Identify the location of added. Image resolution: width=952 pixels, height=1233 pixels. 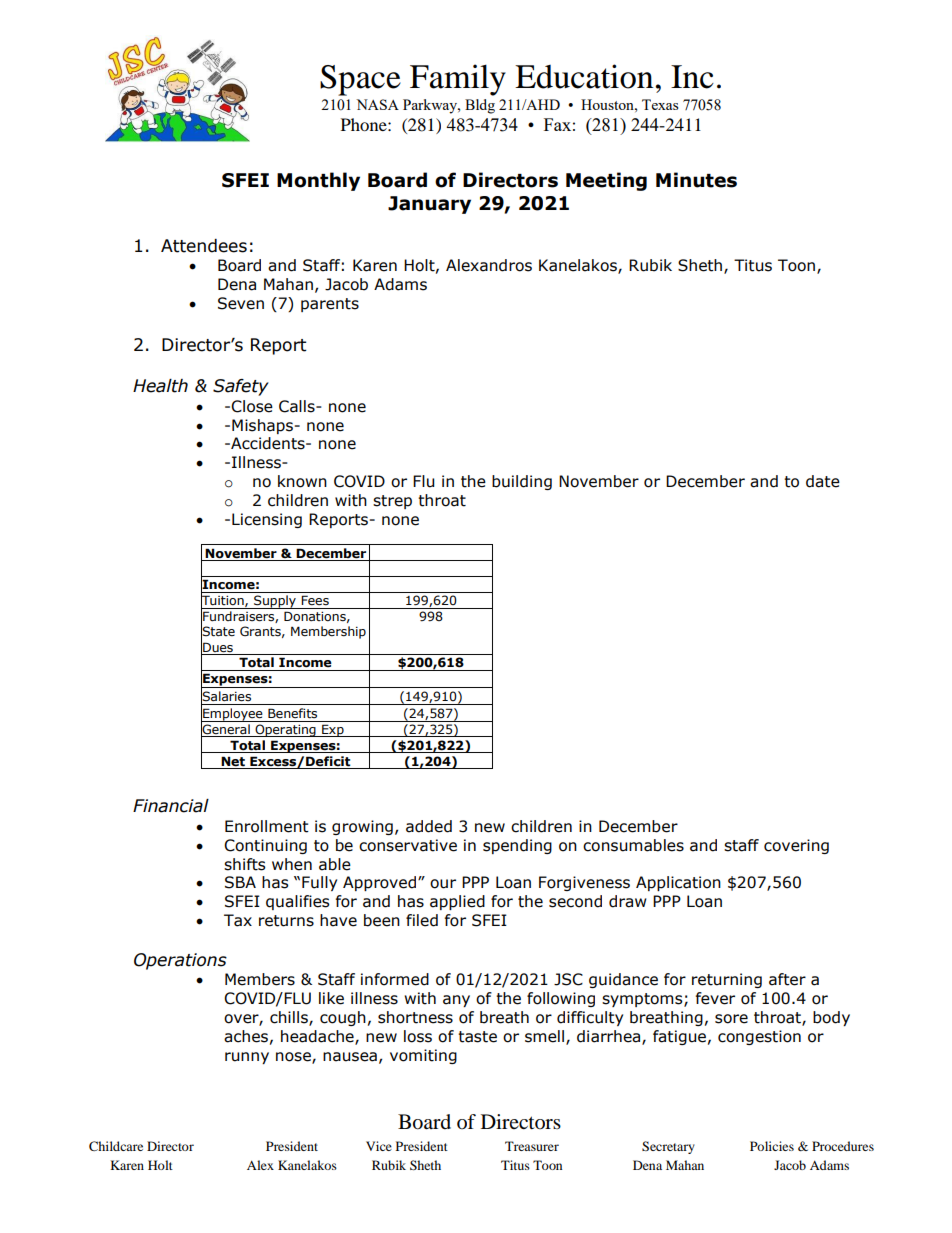
(429, 826).
